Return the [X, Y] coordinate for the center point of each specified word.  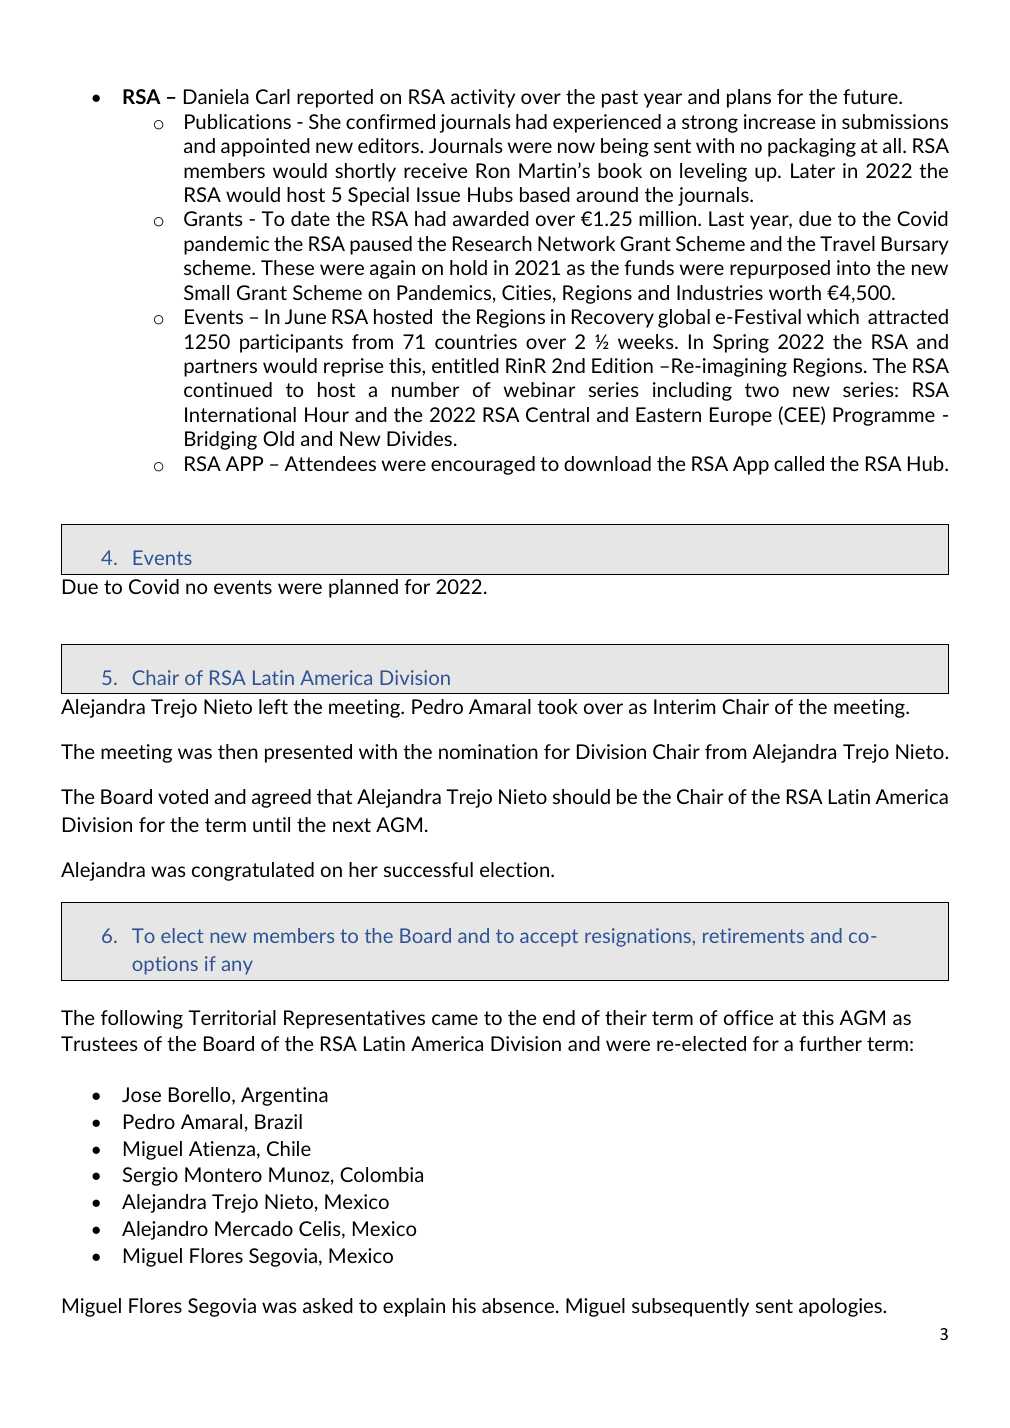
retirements [753, 935]
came [455, 1019]
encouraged [483, 465]
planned [363, 588]
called [799, 463]
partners [220, 368]
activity [483, 98]
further [830, 1043]
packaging [812, 147]
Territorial [232, 1017]
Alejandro [165, 1230]
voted [183, 796]
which [833, 316]
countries [476, 341]
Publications [238, 121]
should [581, 796]
